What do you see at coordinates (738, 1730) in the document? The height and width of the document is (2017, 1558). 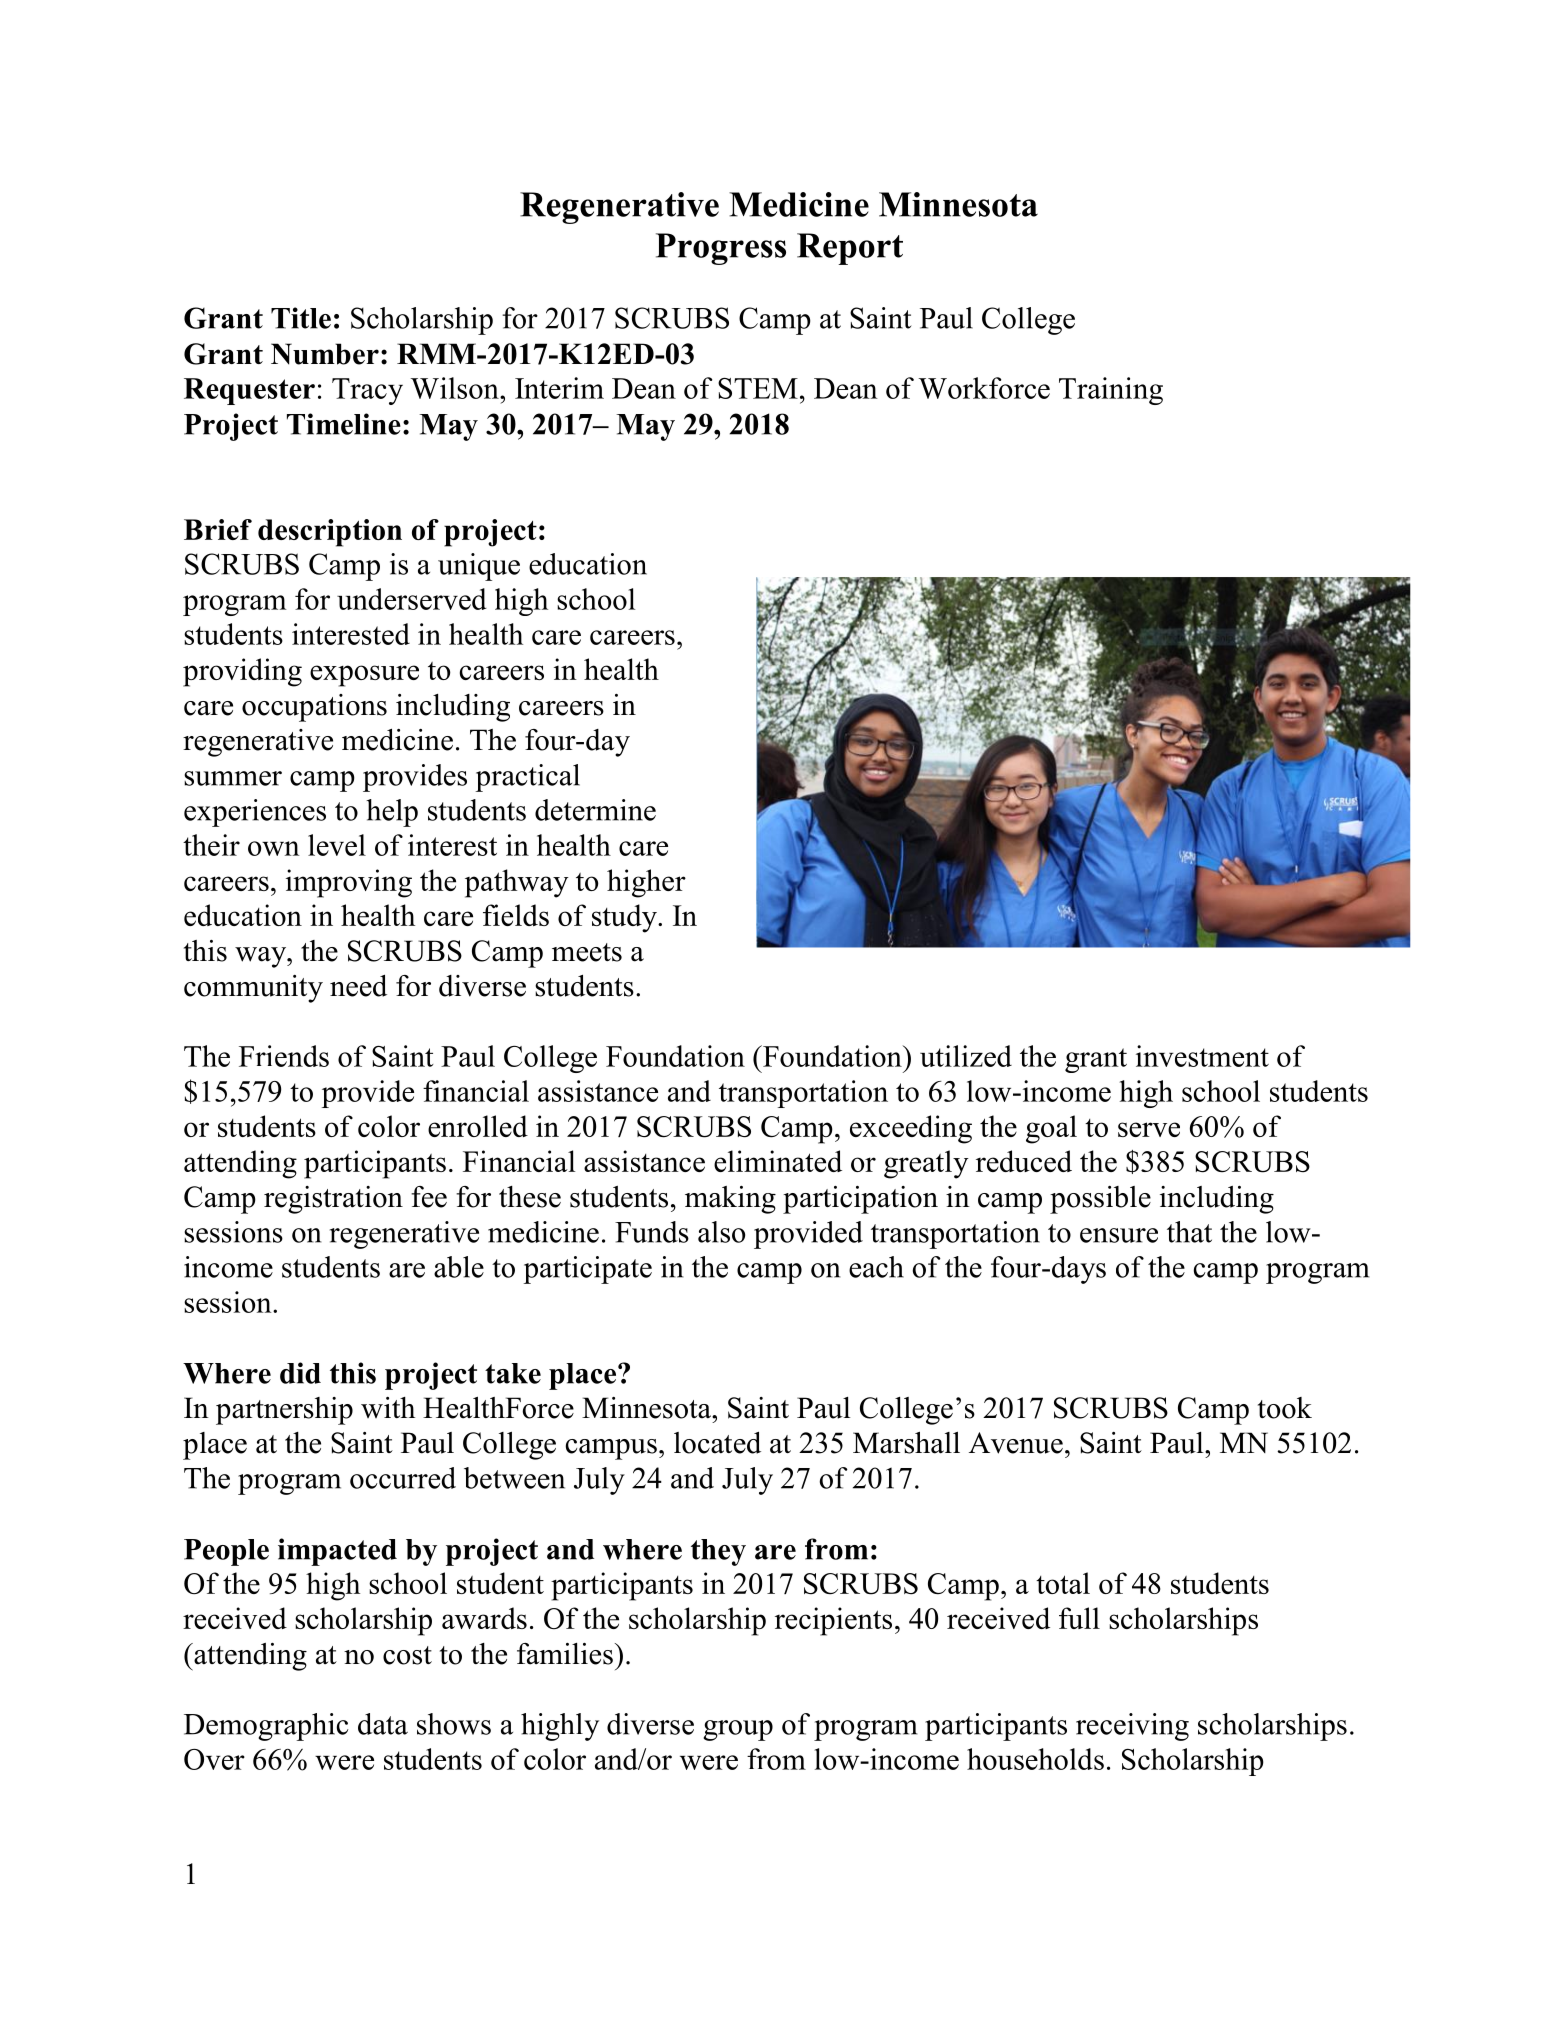 I see `group` at bounding box center [738, 1730].
